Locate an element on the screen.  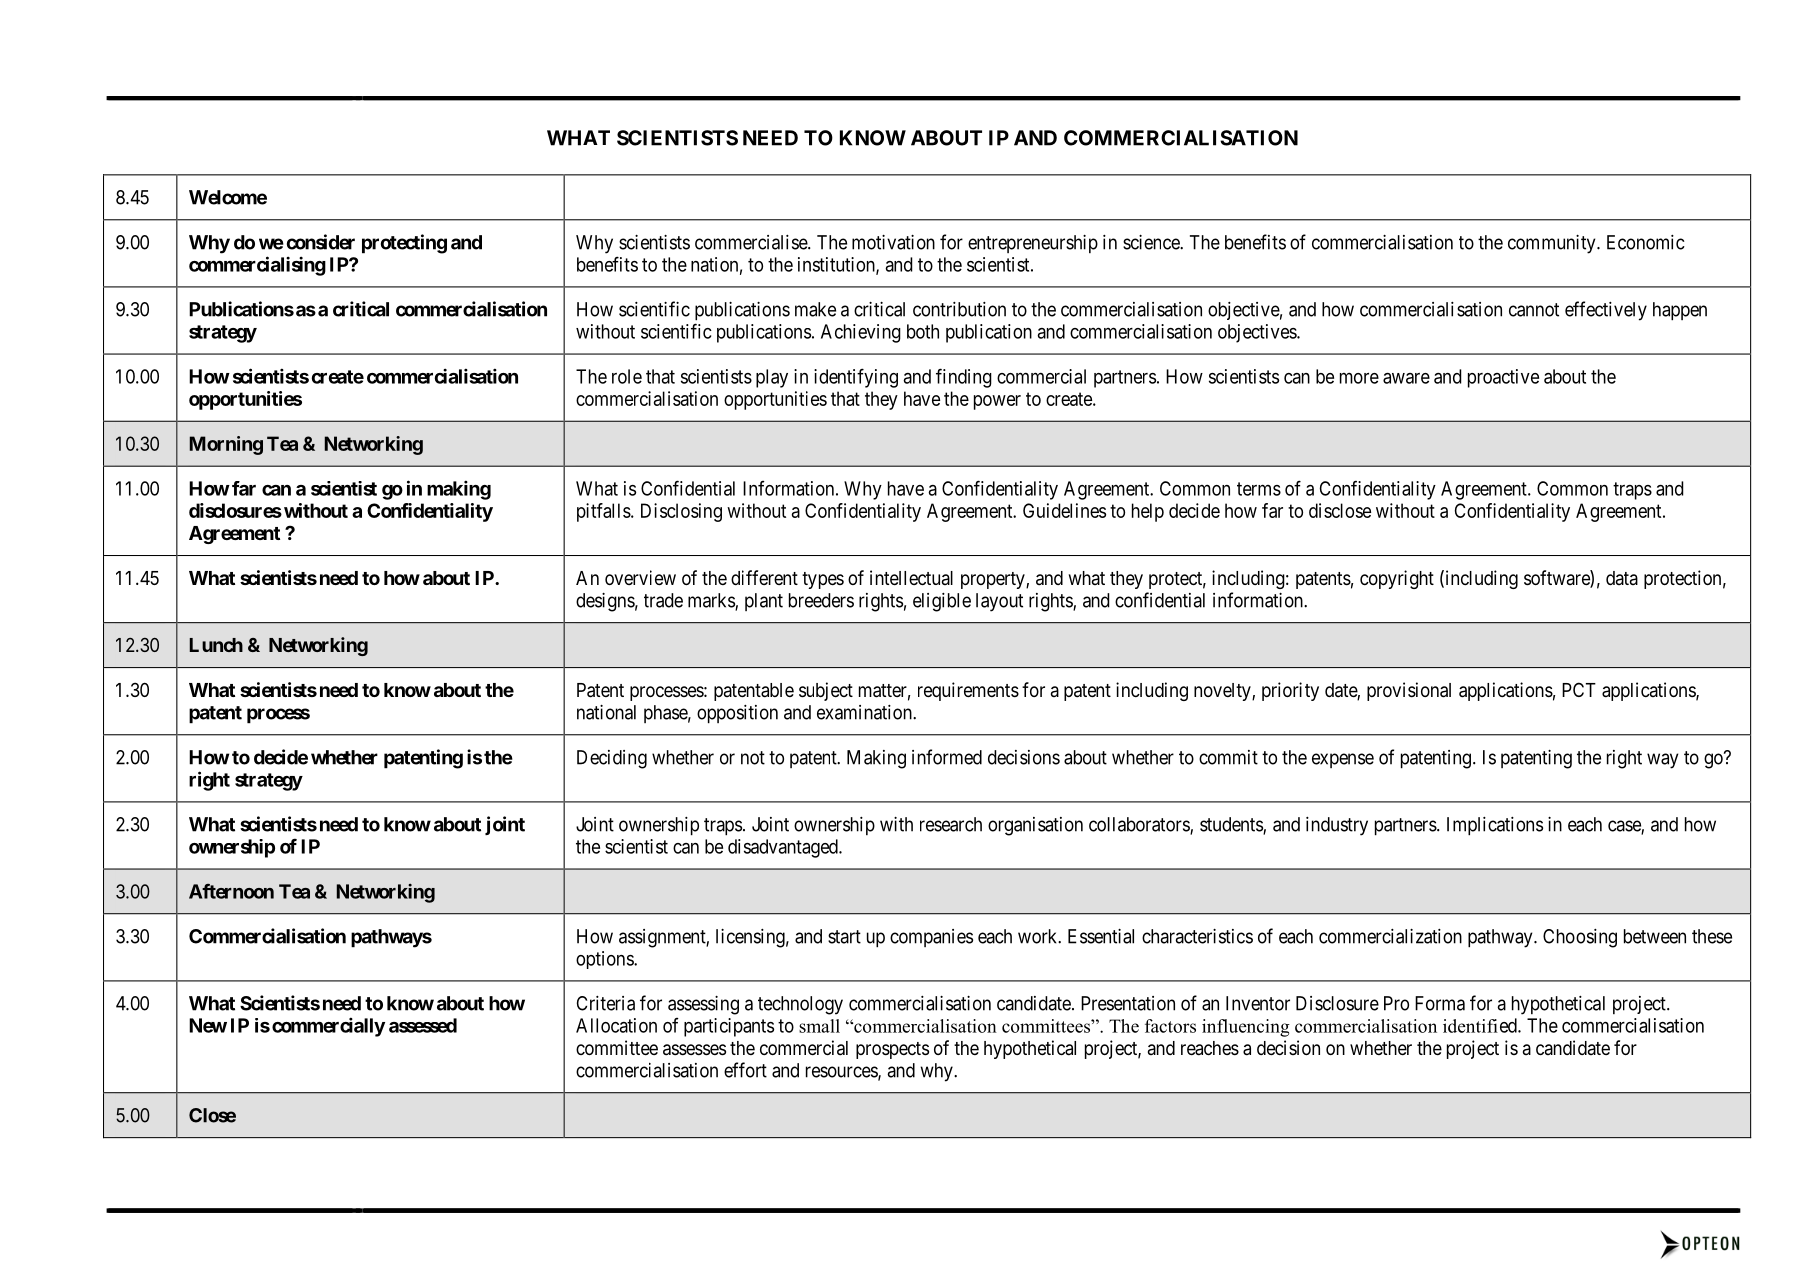
PCT is located at coordinates (1579, 689).
